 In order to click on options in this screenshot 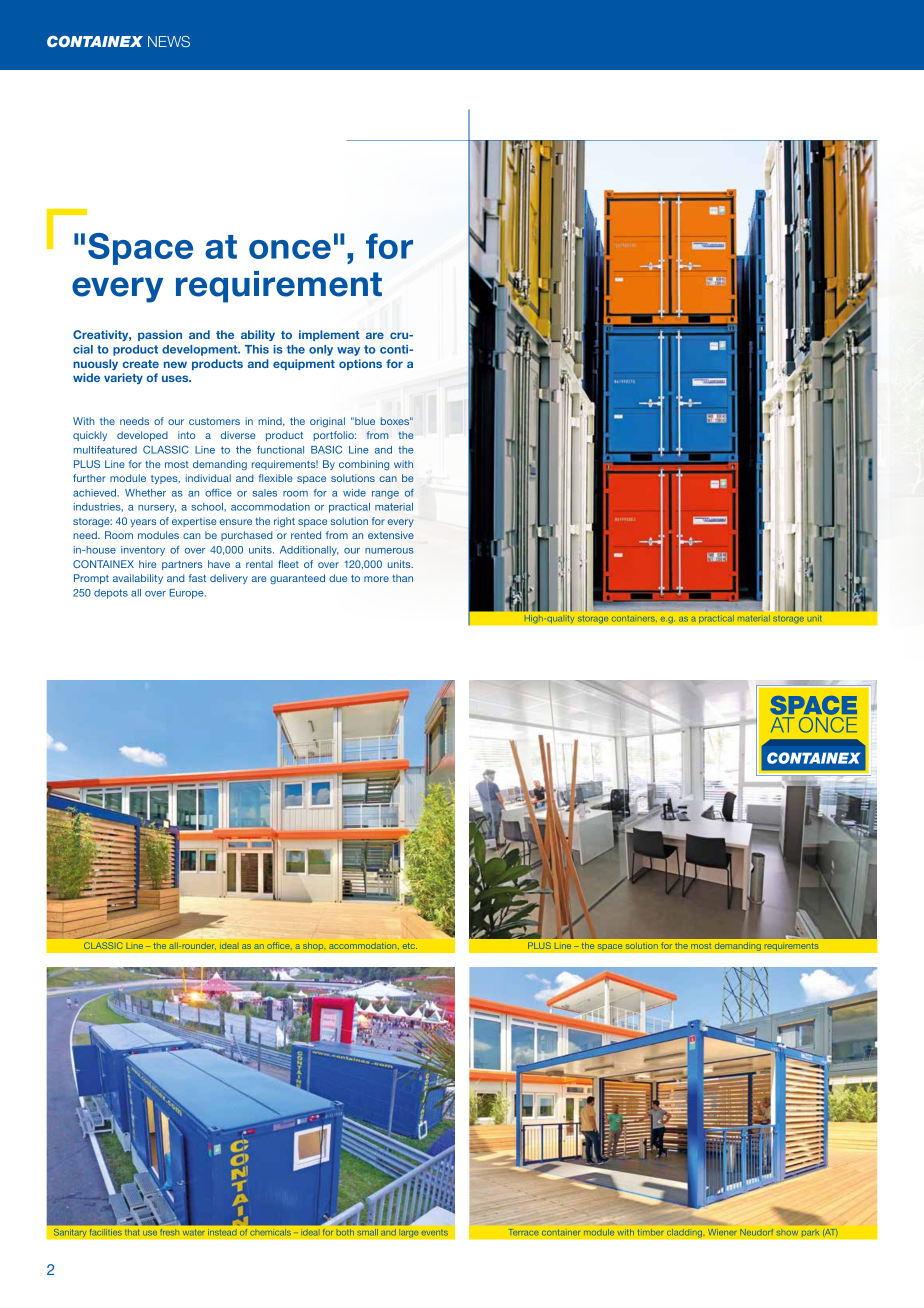, I will do `click(360, 364)`.
